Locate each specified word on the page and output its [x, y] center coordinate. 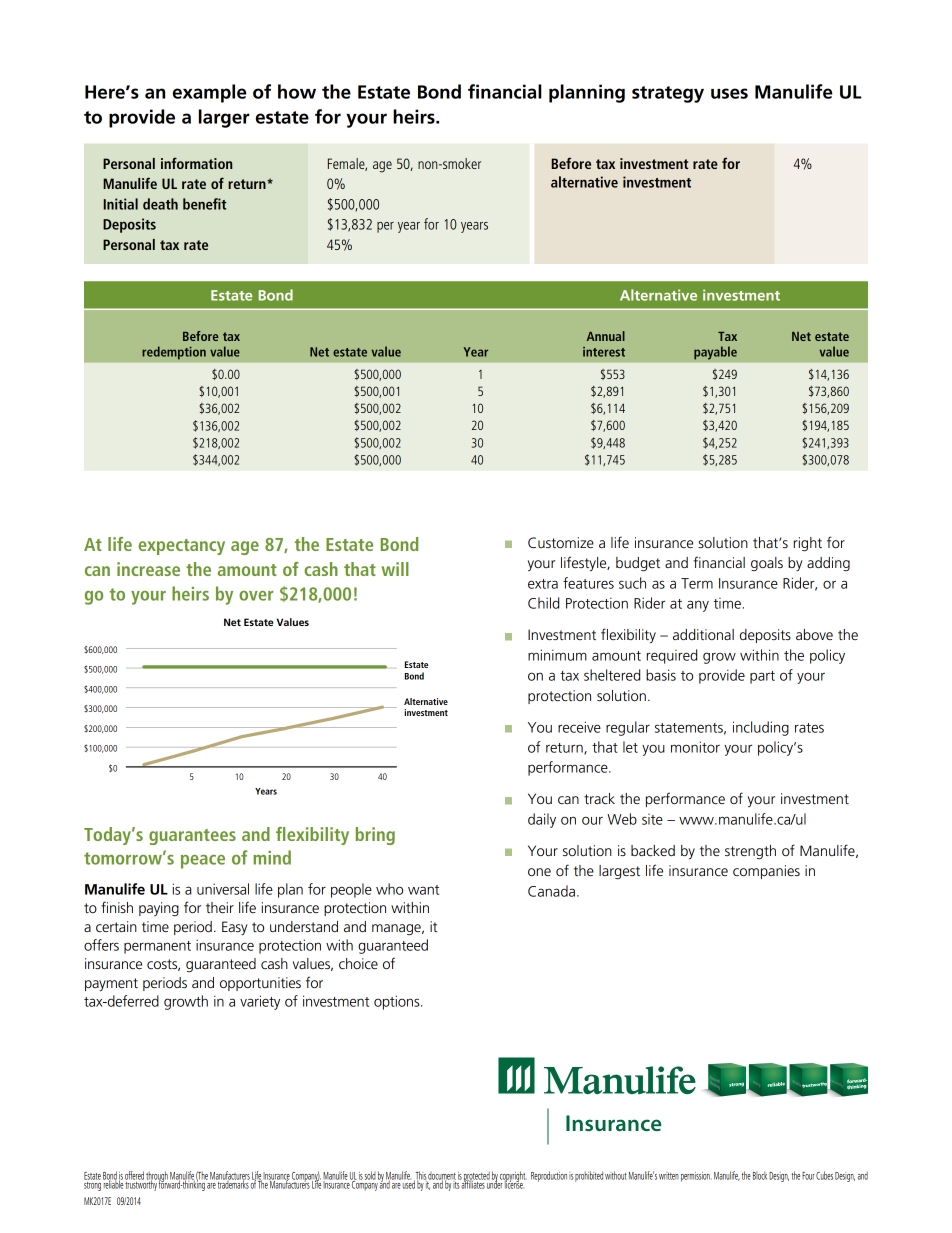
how [297, 91]
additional [703, 634]
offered [134, 1175]
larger [224, 118]
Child [543, 603]
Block [760, 1175]
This [420, 1176]
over [256, 596]
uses [729, 93]
